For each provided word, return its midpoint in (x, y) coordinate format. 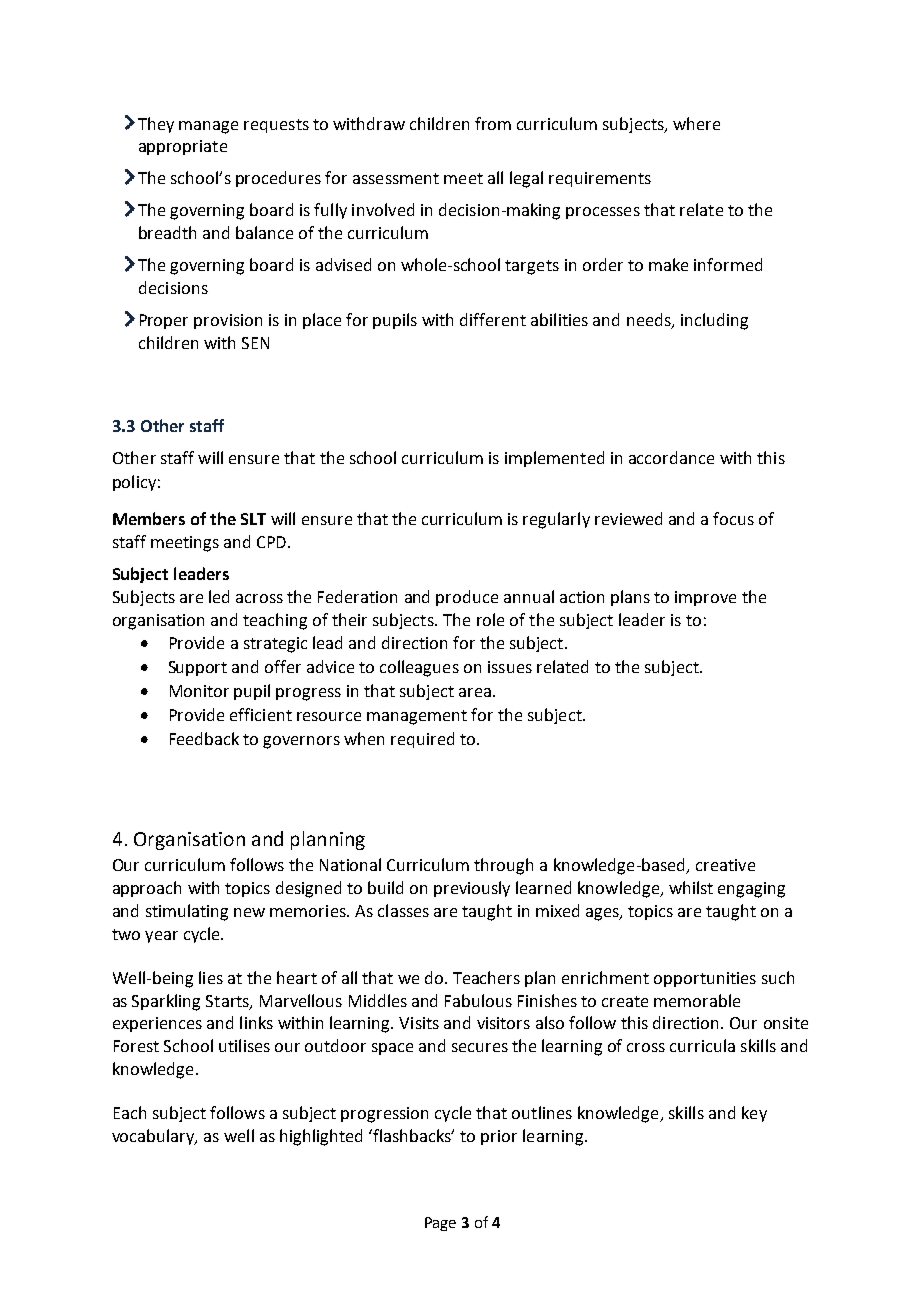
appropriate (183, 147)
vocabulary (154, 1137)
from (493, 123)
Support (198, 668)
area (475, 692)
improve (705, 598)
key (754, 1114)
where (696, 123)
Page (440, 1224)
